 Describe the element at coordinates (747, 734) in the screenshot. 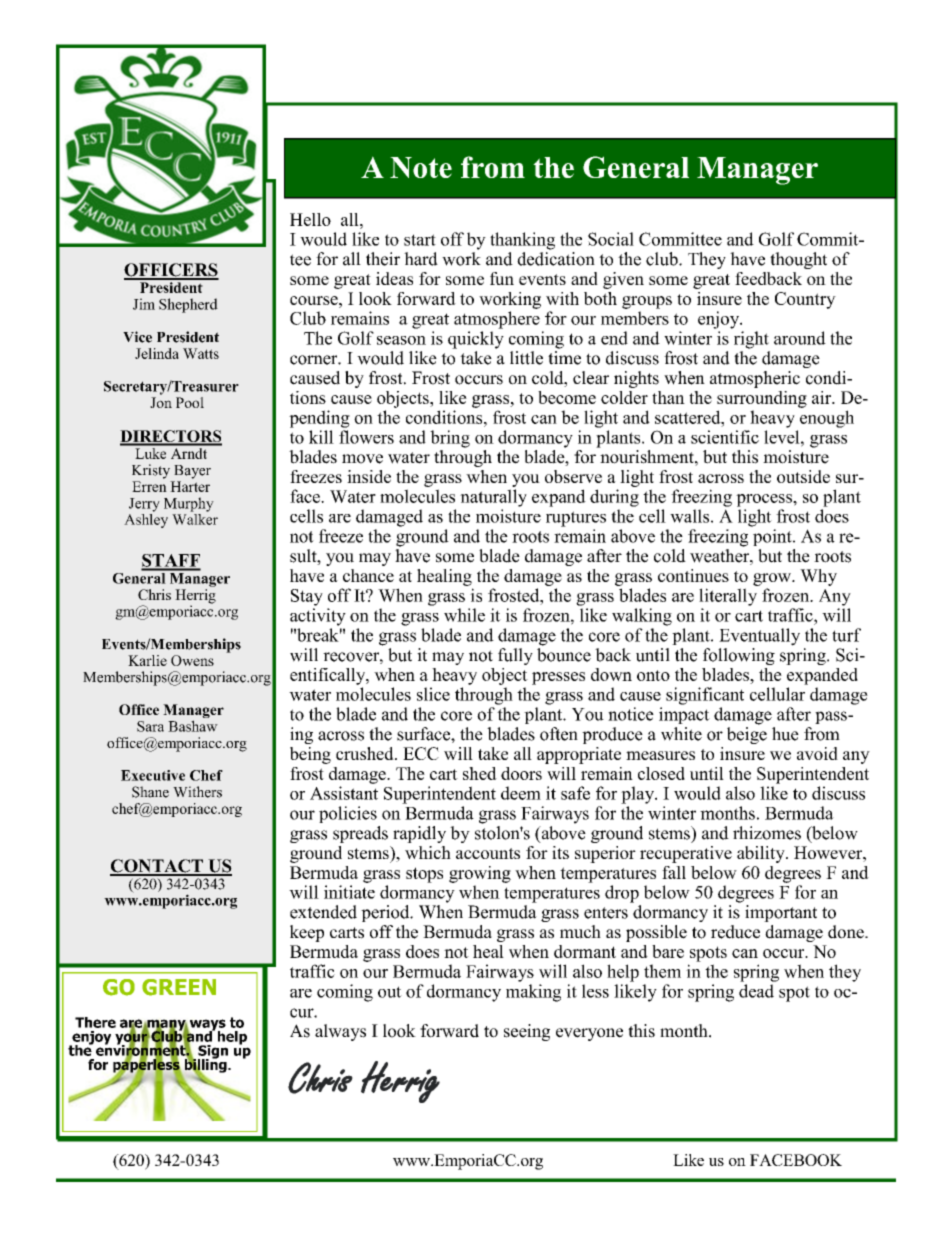

I see `beige` at that location.
